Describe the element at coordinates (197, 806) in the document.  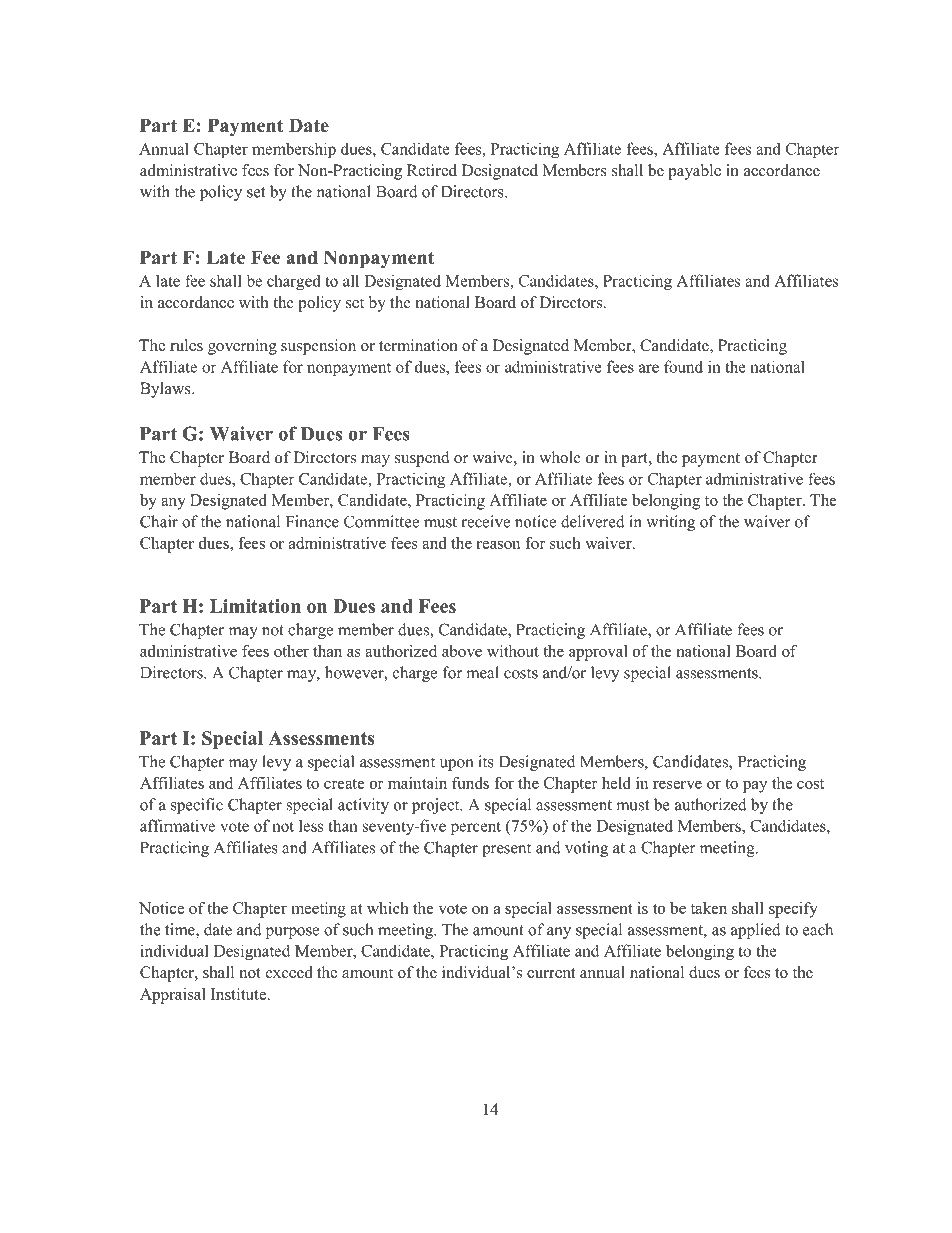
I see `specific` at that location.
